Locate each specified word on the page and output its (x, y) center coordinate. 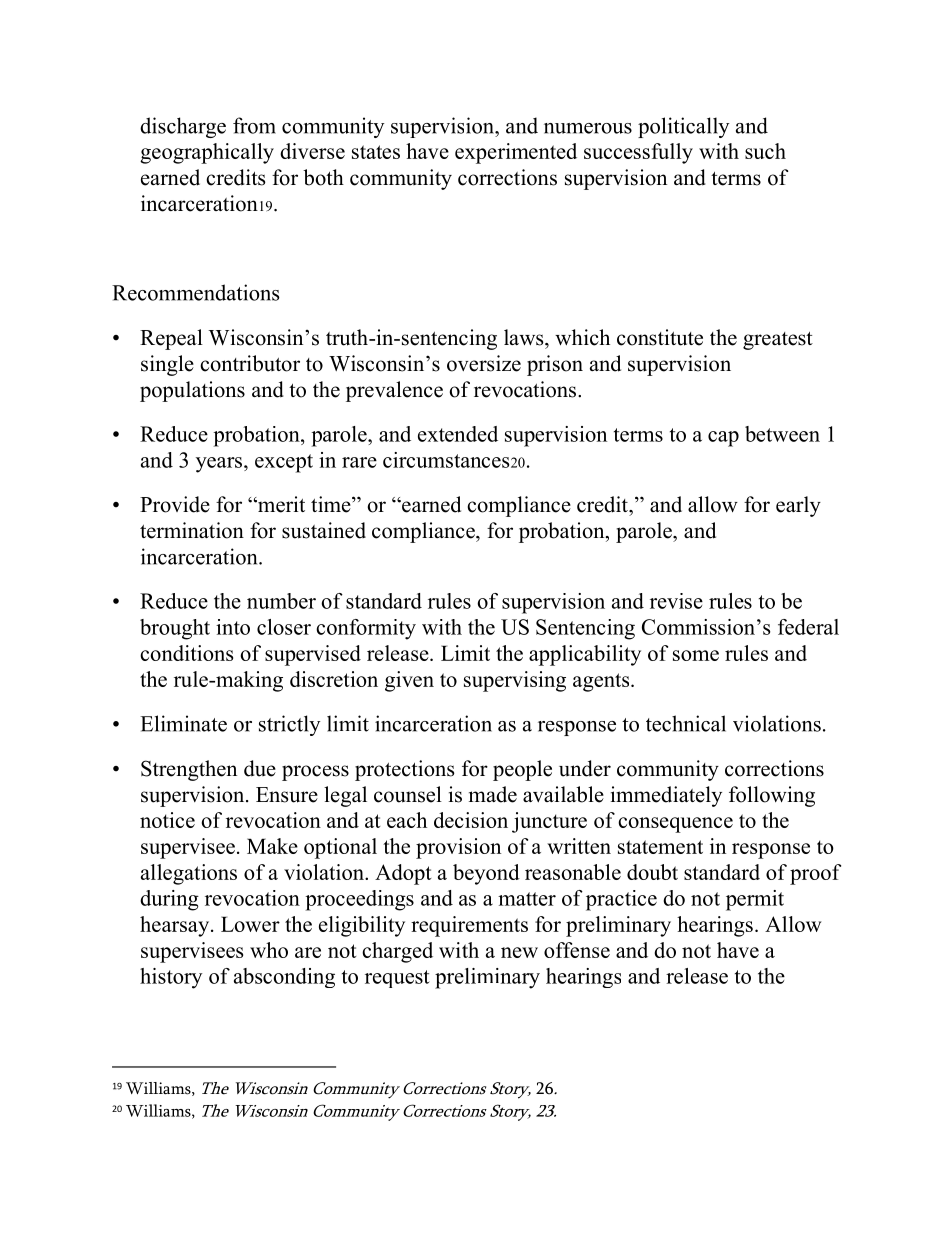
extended (458, 434)
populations (192, 391)
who (269, 950)
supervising (515, 681)
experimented (516, 153)
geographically (207, 153)
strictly (289, 725)
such (765, 151)
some (696, 655)
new (519, 952)
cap (723, 439)
